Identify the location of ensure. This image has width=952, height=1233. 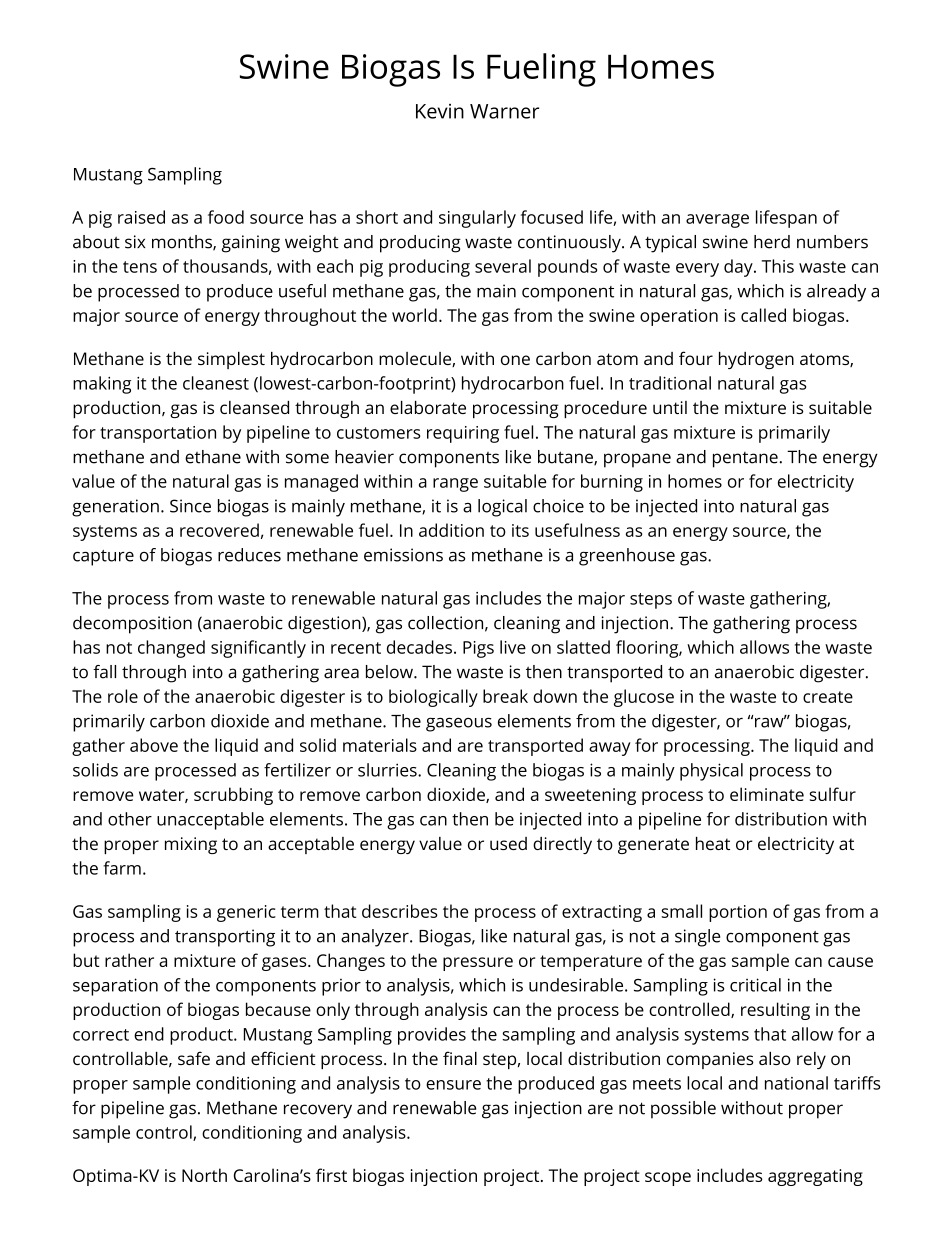
(453, 1085).
